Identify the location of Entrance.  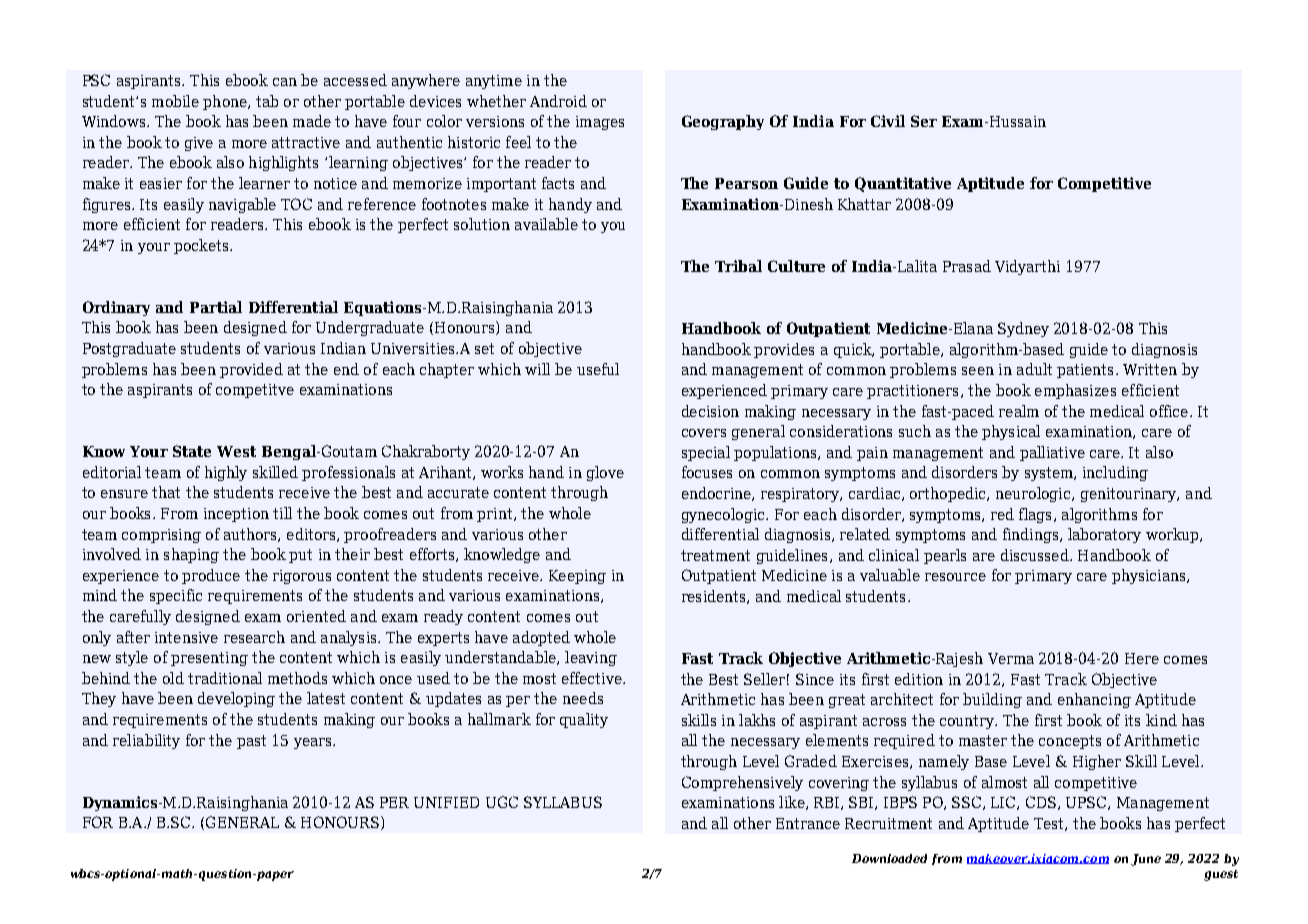
(808, 823).
